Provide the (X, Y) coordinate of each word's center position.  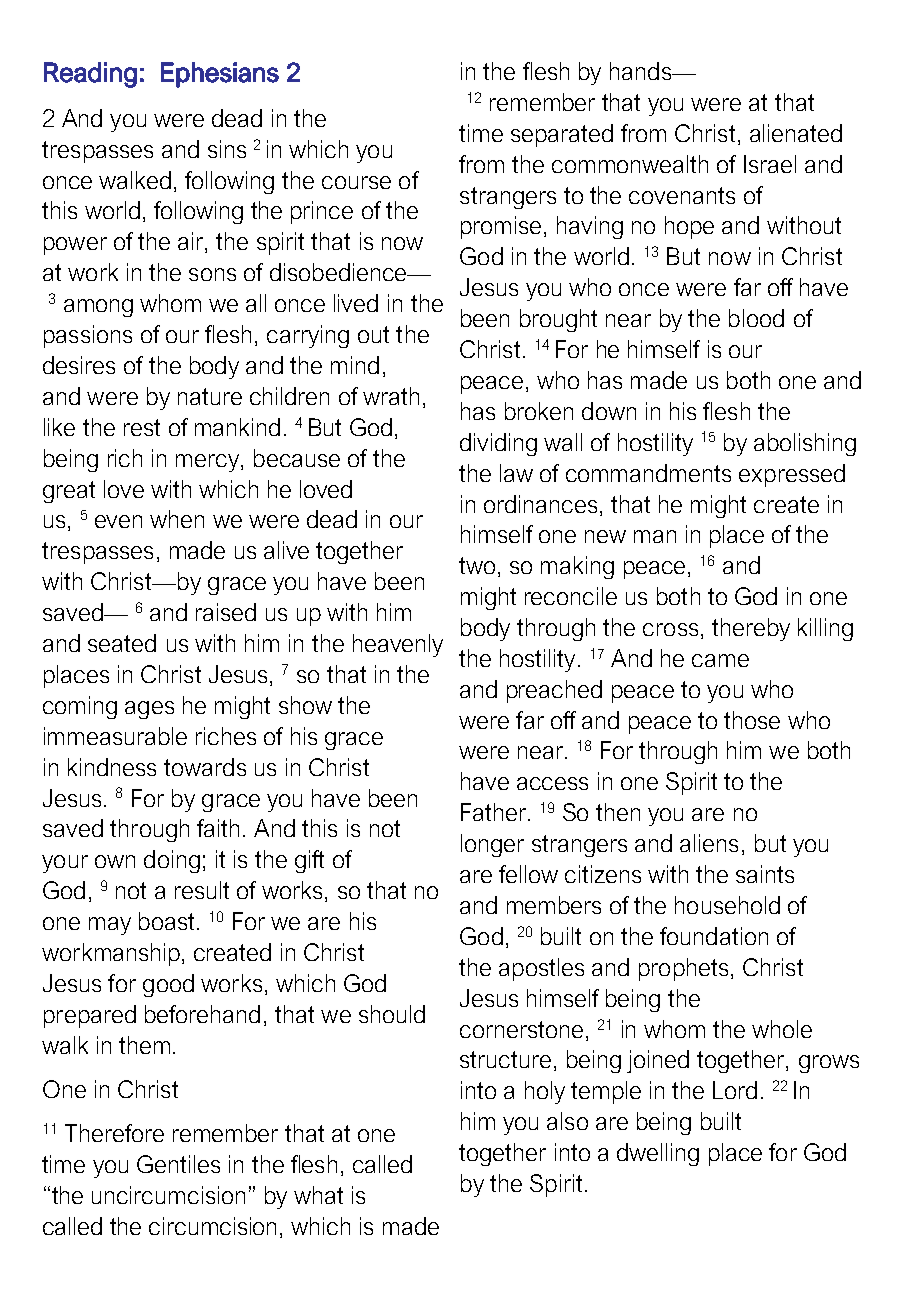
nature (210, 396)
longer (492, 845)
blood (756, 318)
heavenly (398, 645)
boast (166, 921)
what (318, 1195)
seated (122, 643)
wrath (391, 396)
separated (562, 135)
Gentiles (178, 1164)
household (727, 905)
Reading (90, 75)
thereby (751, 629)
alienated (796, 133)
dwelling (658, 1154)
